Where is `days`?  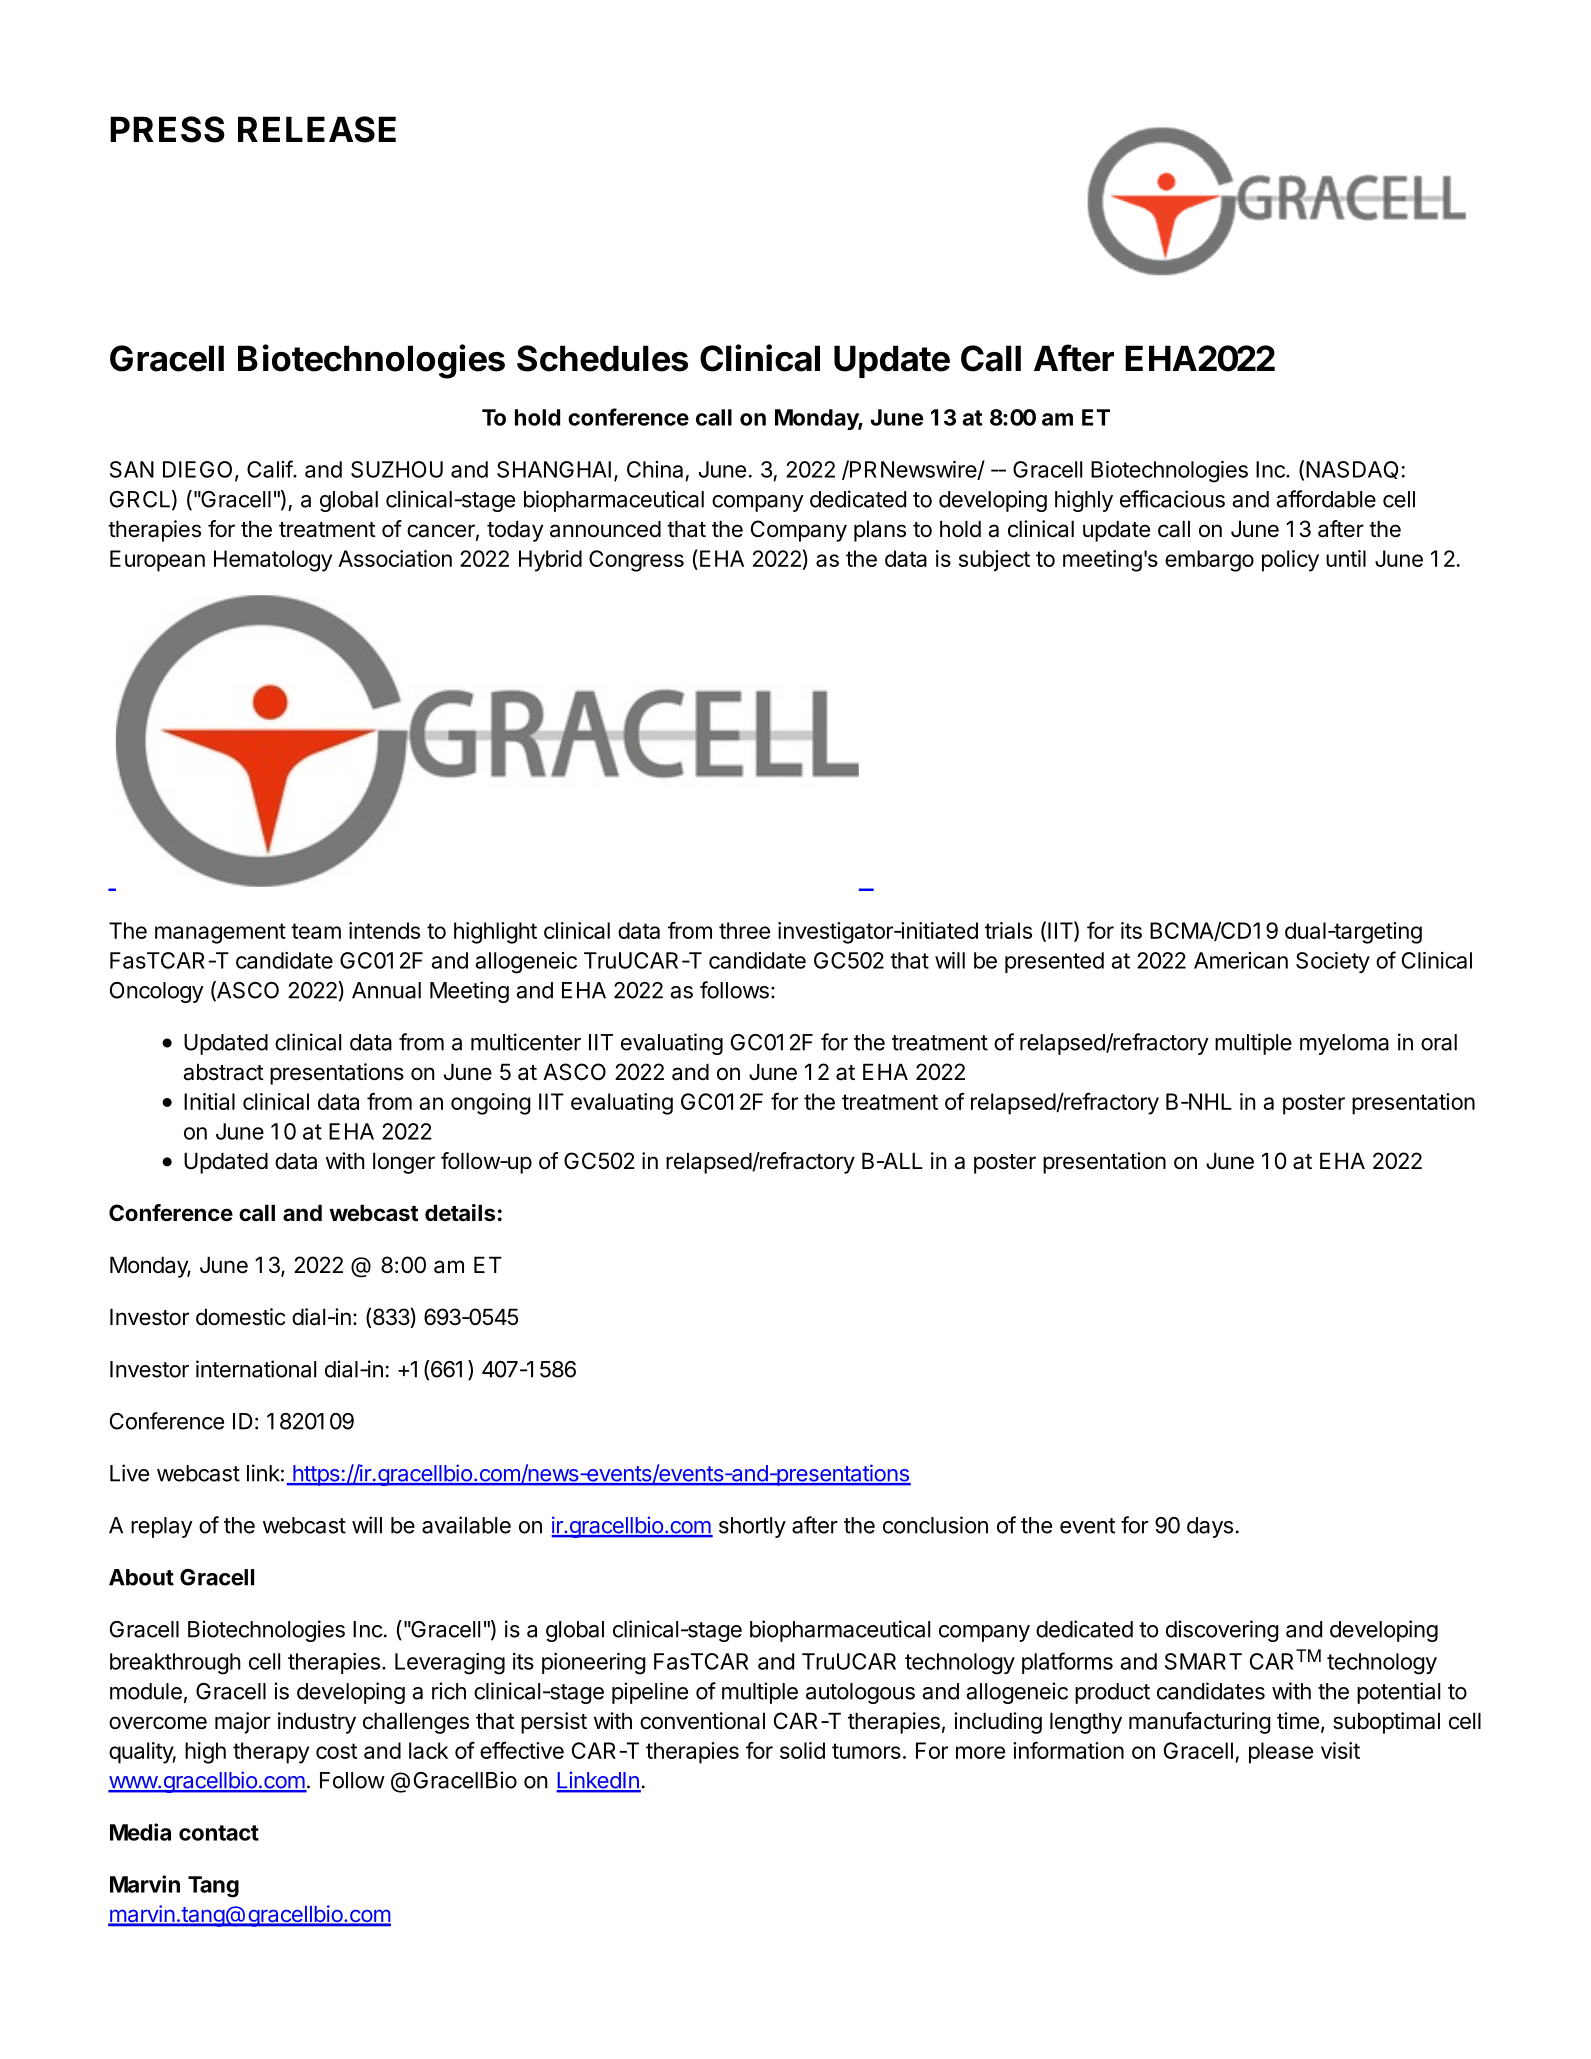
days is located at coordinates (1210, 1527).
